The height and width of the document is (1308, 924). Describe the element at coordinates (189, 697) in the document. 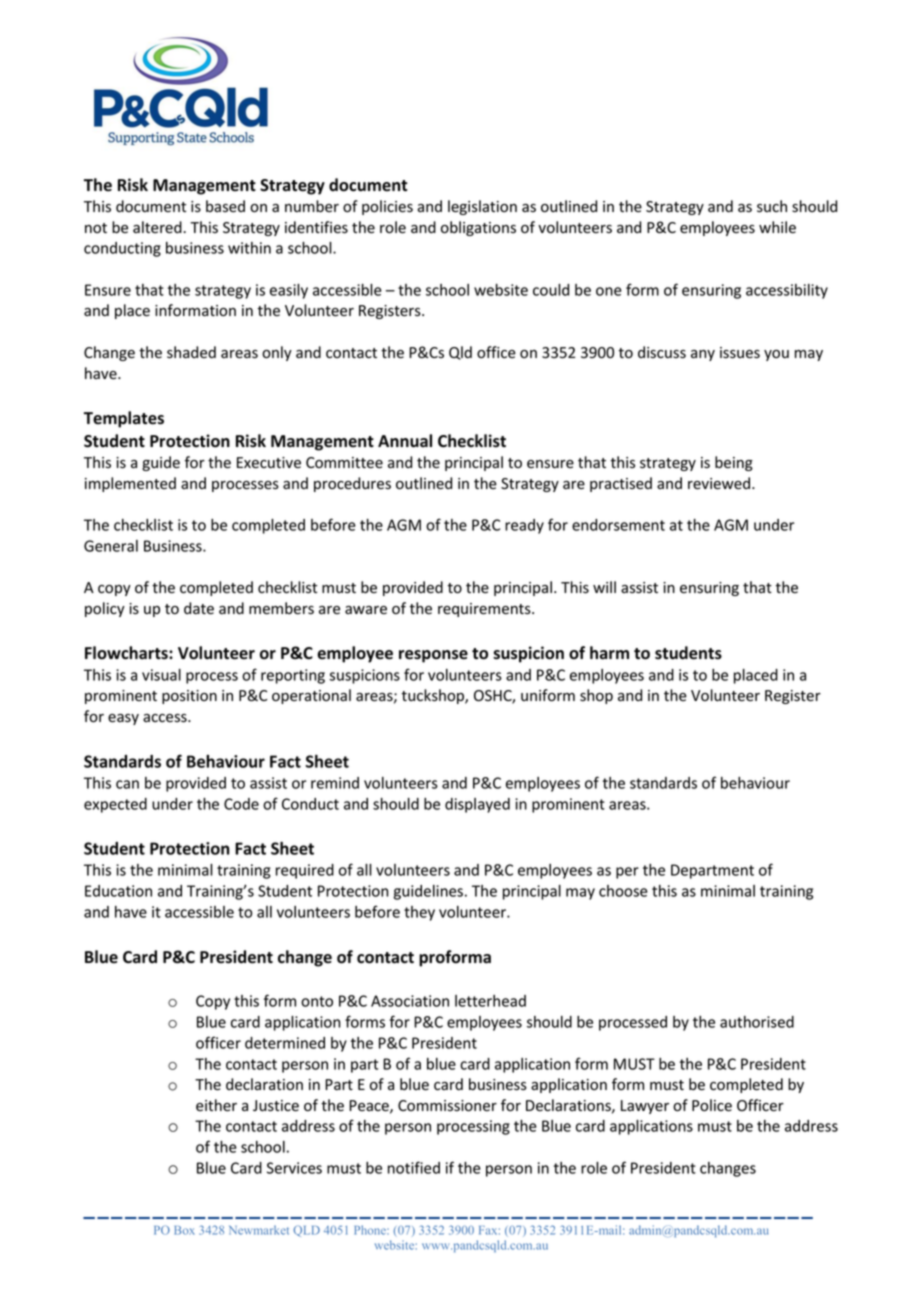

I see `position` at that location.
